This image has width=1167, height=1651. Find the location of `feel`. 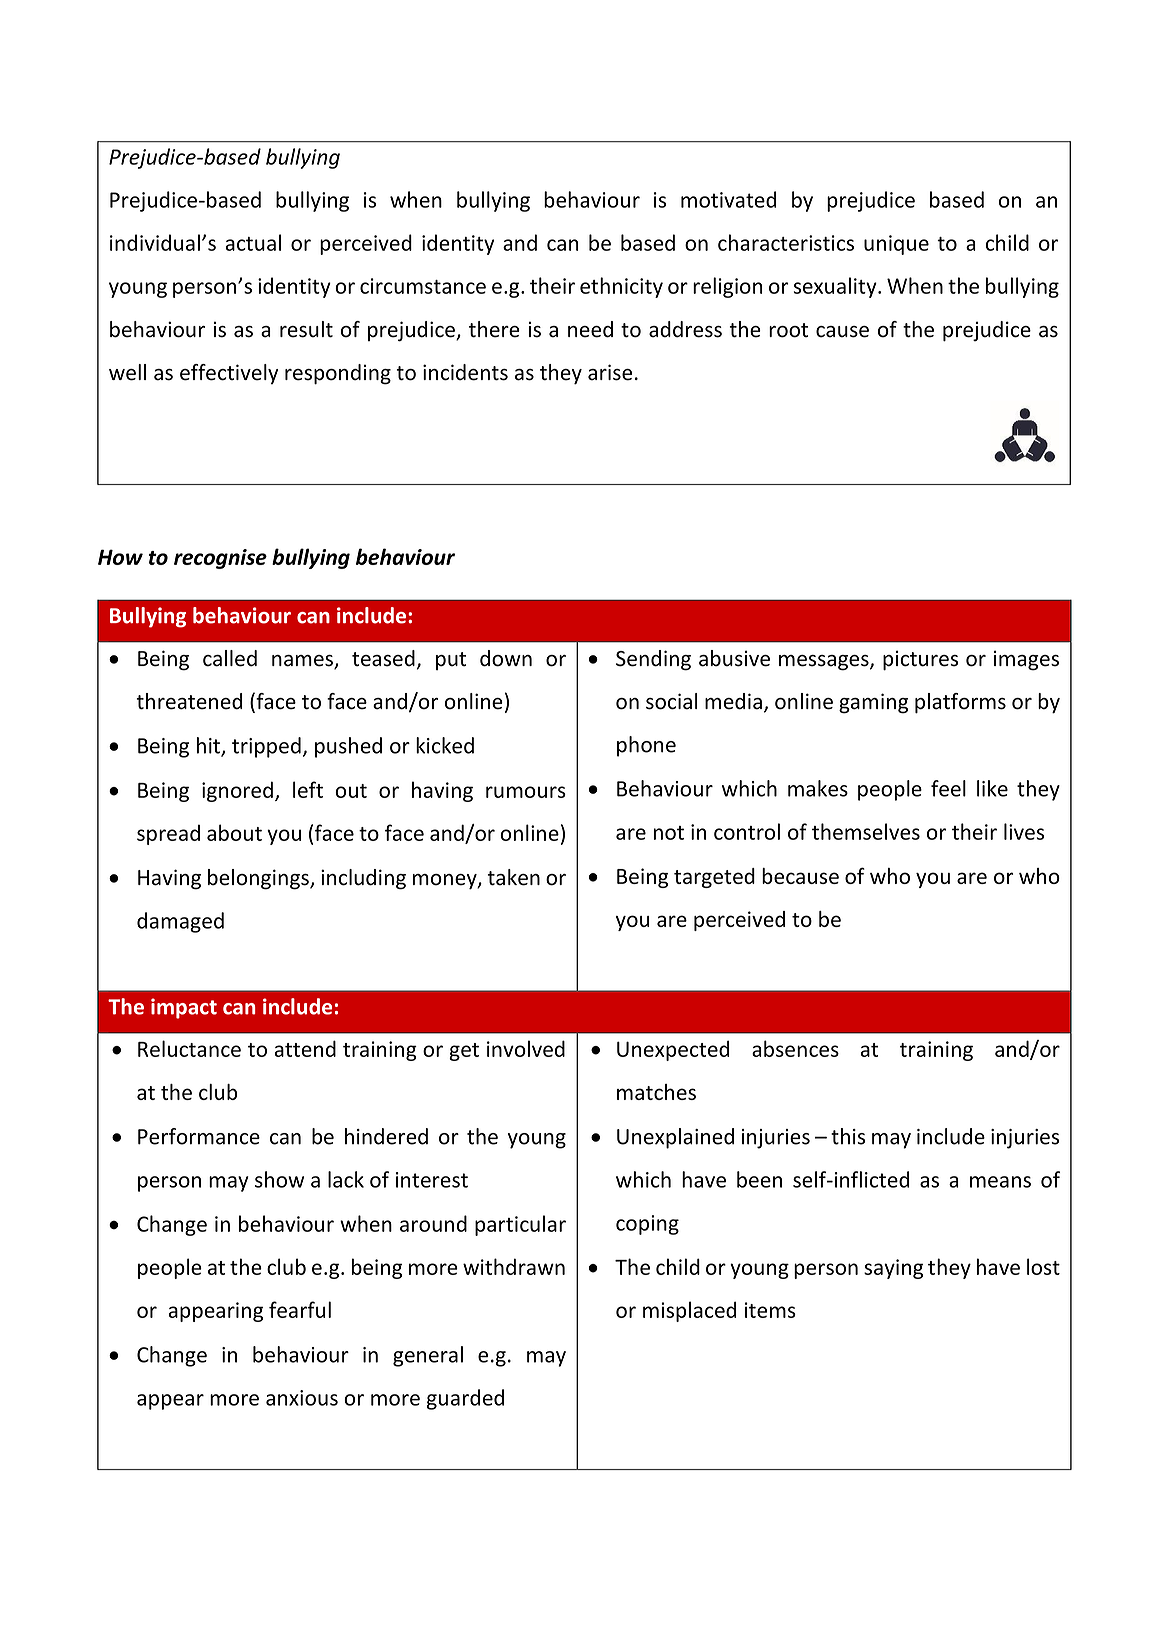

feel is located at coordinates (948, 788).
